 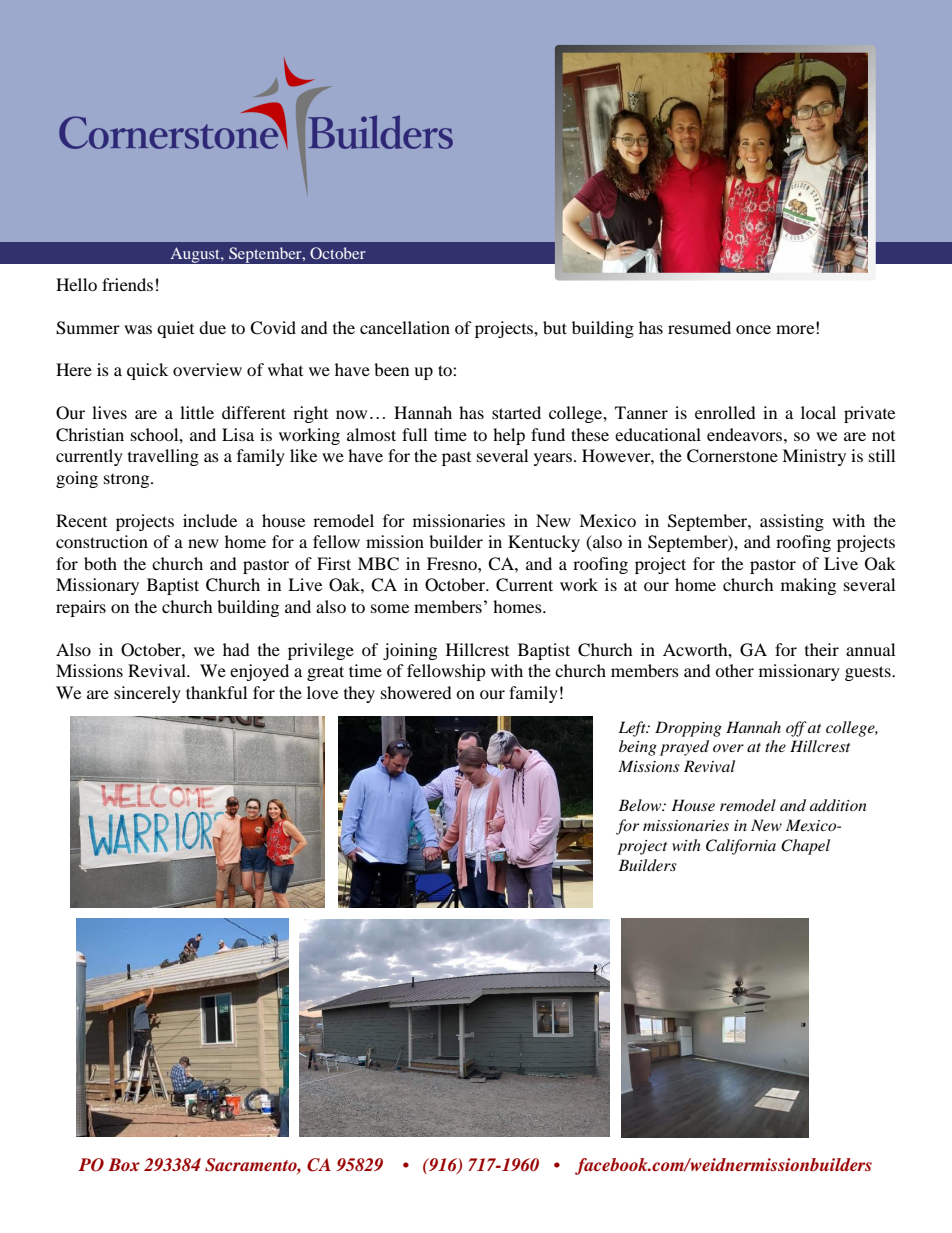 I want to click on California, so click(x=741, y=847).
